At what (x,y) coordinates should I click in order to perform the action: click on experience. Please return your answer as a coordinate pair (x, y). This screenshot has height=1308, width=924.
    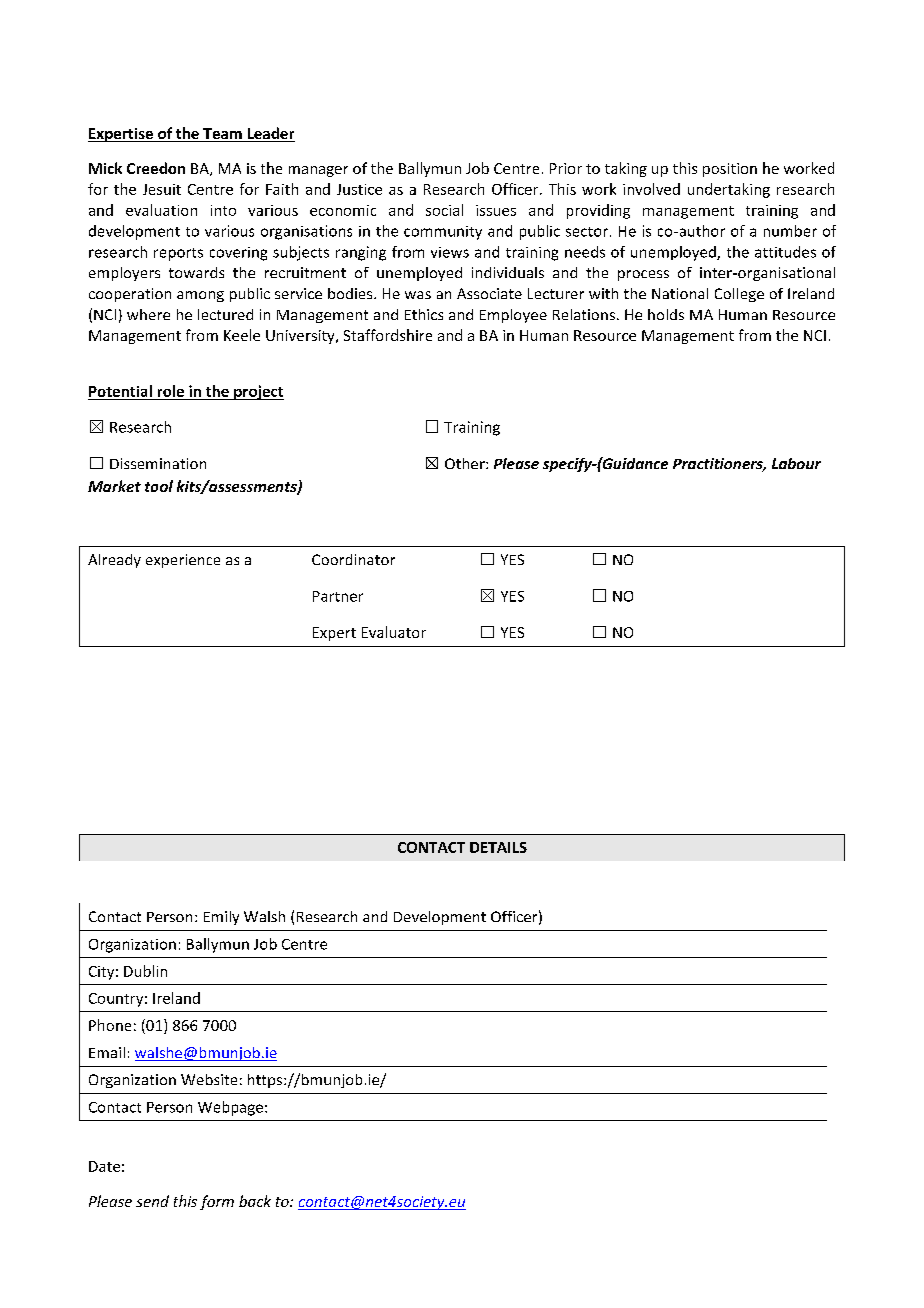
    Looking at the image, I should click on (183, 561).
